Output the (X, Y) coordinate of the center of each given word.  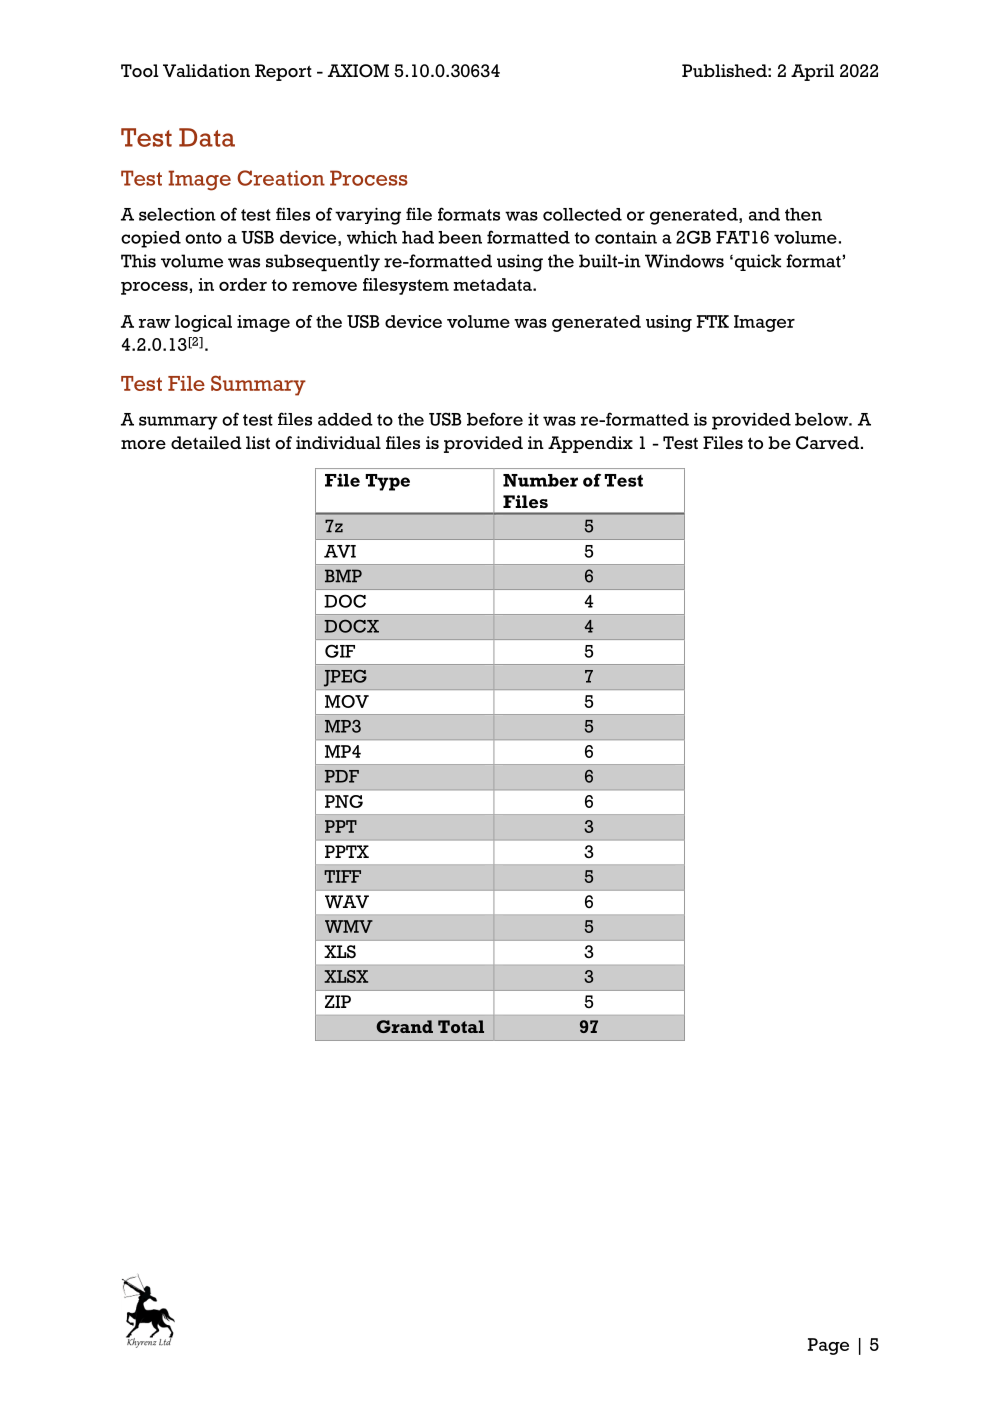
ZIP (338, 1001)
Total (461, 1026)
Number (540, 480)
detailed (206, 443)
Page (828, 1346)
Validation (206, 71)
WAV (347, 901)
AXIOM (358, 70)
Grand (404, 1026)
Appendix (590, 444)
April (812, 72)
